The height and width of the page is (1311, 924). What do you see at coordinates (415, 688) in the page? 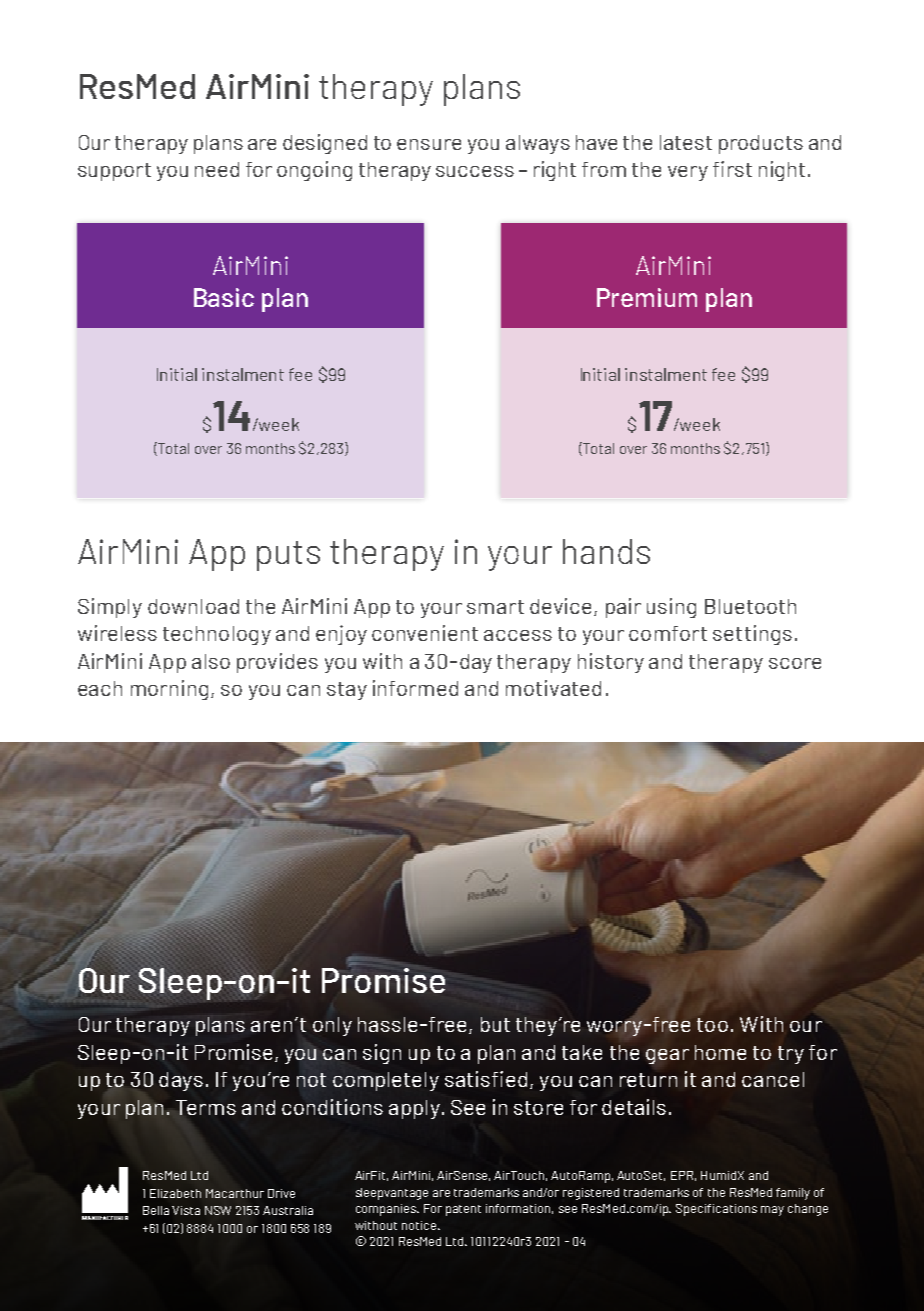
I see `informed` at bounding box center [415, 688].
